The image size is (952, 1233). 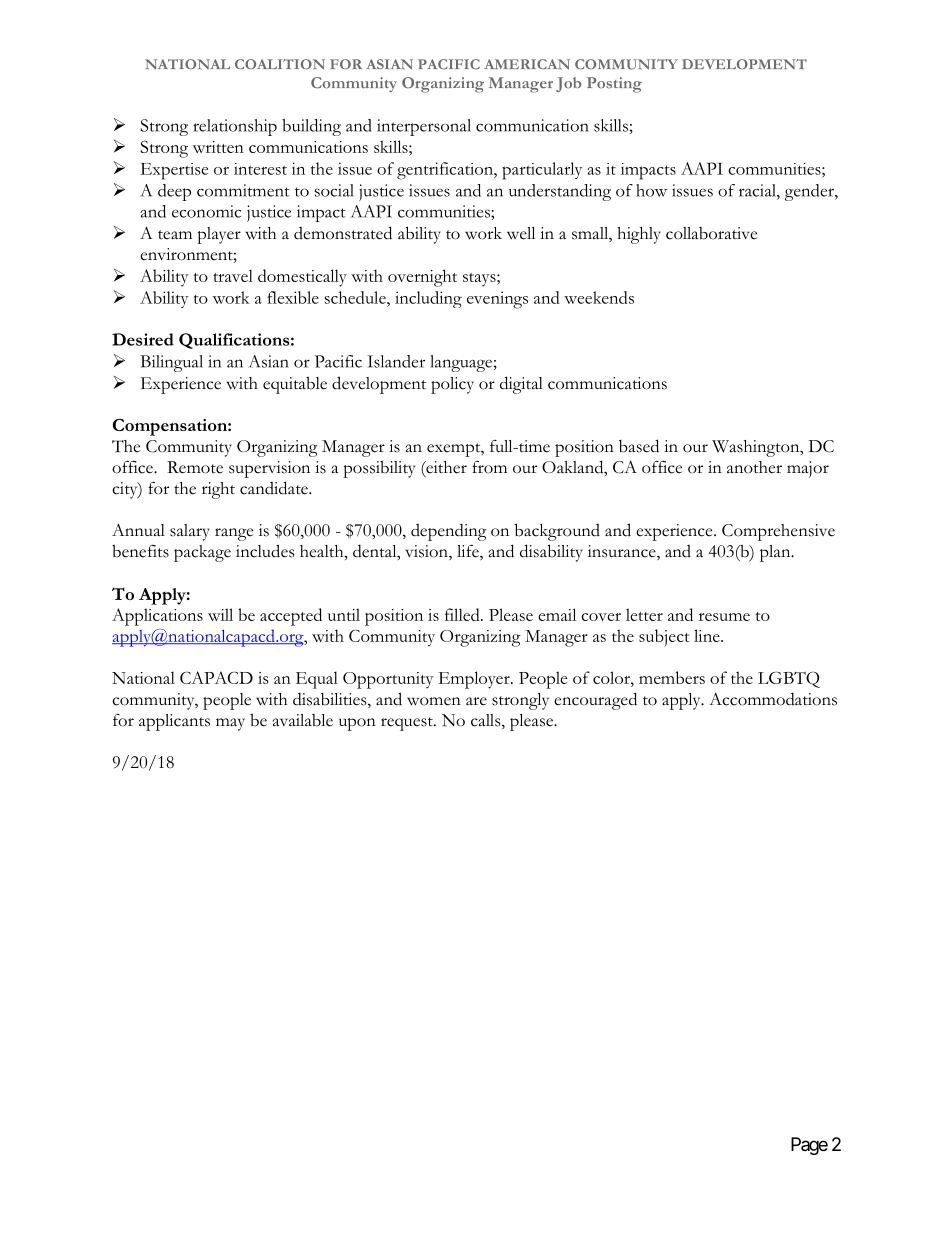 I want to click on package, so click(x=202, y=553).
